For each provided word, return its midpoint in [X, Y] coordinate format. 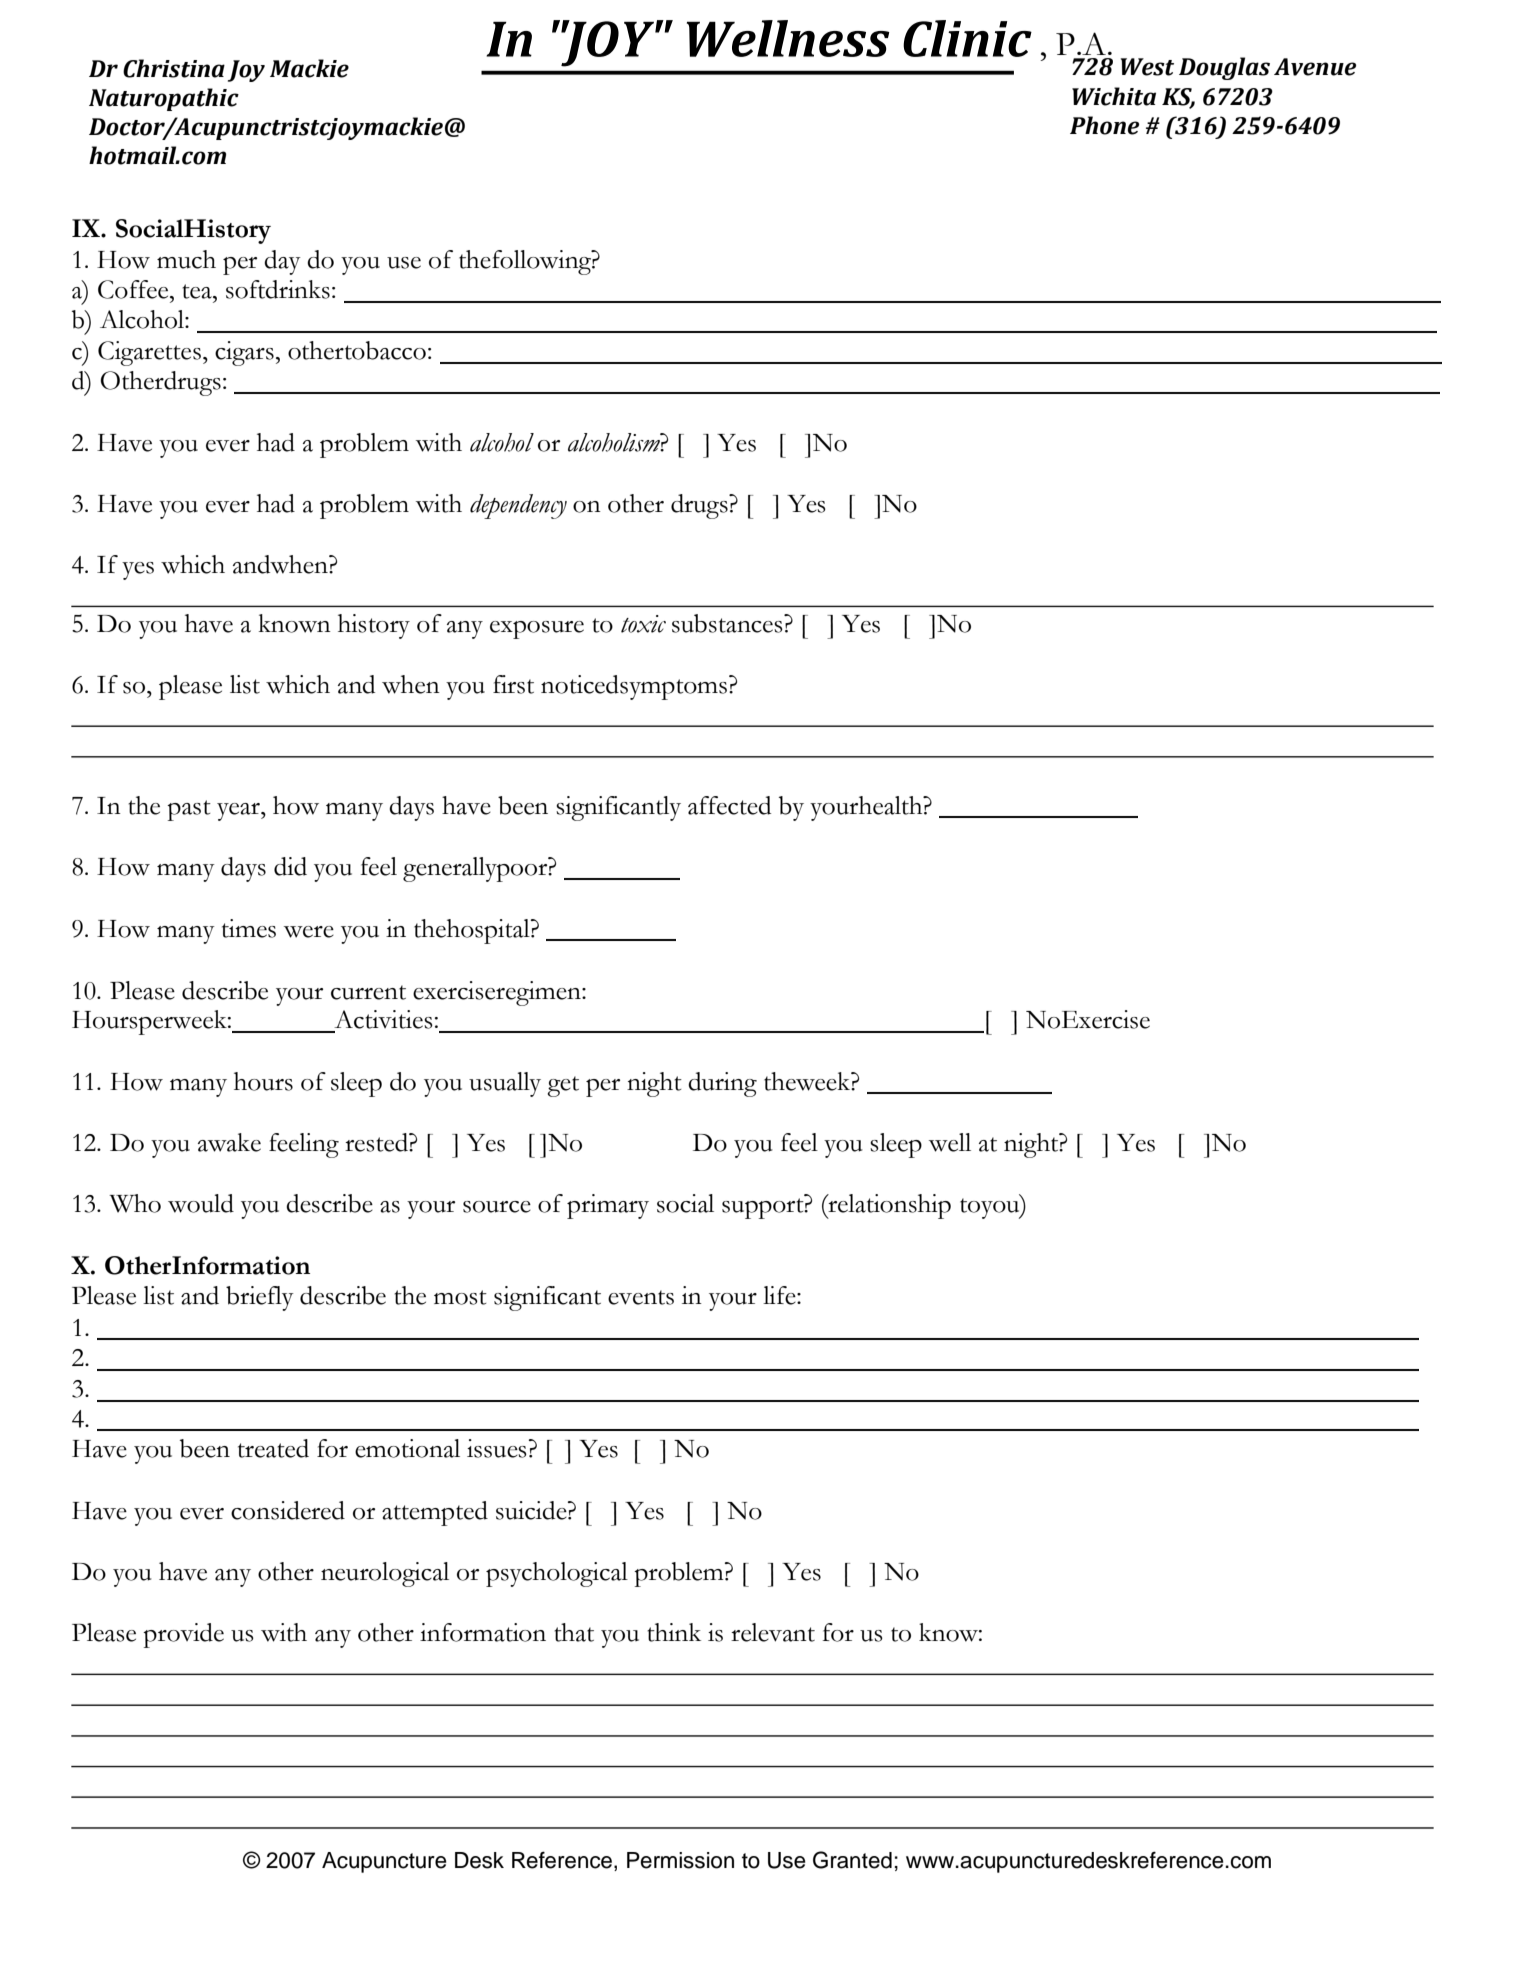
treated [273, 1448]
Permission [680, 1860]
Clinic [967, 38]
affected [729, 805]
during [722, 1084]
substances [728, 623]
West [1147, 67]
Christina [174, 68]
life [780, 1295]
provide [183, 1635]
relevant [773, 1632]
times [249, 928]
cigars [244, 353]
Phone [1104, 125]
